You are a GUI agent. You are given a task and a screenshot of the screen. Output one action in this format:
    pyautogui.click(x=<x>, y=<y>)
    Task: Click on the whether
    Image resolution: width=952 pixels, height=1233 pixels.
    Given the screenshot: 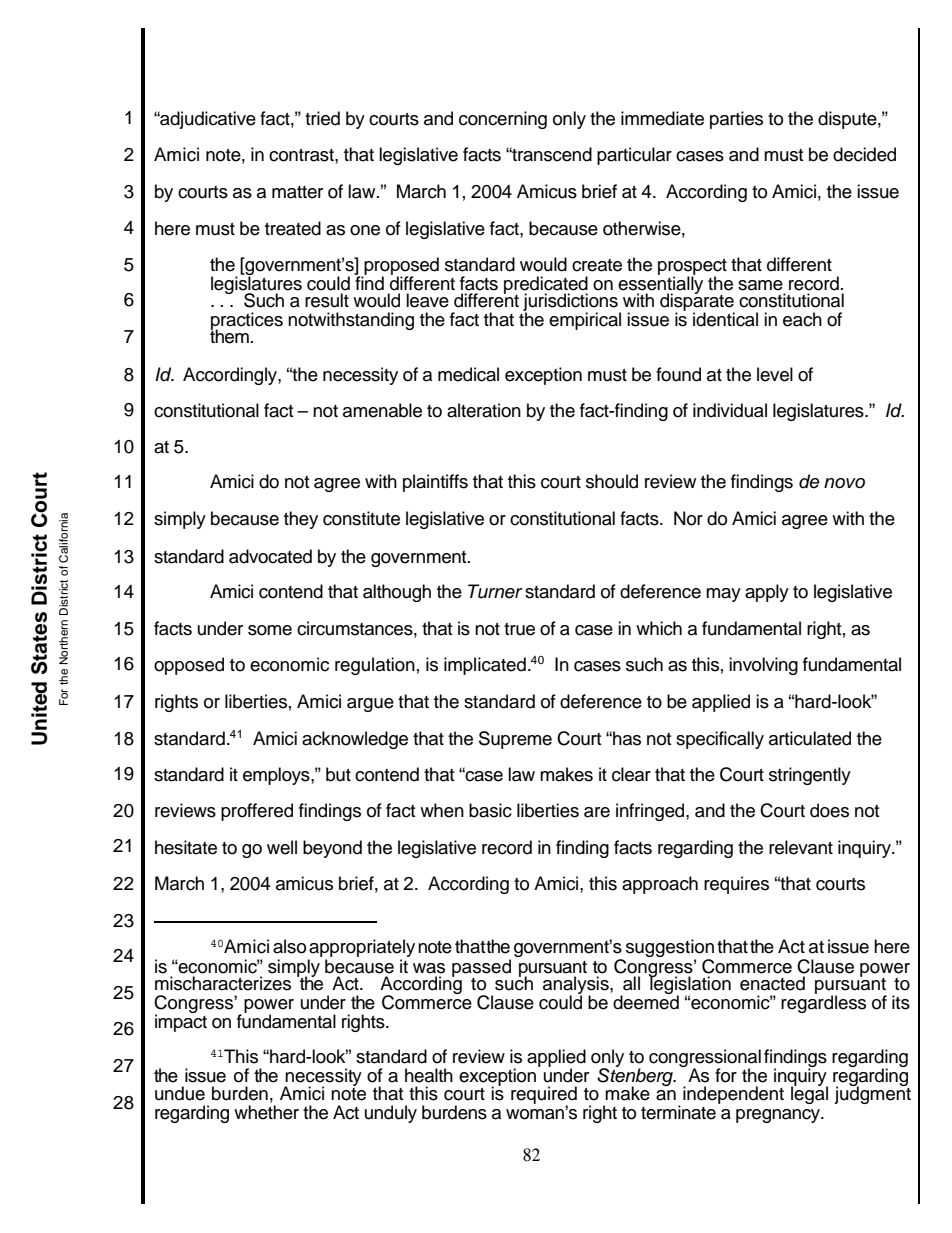 What is the action you would take?
    pyautogui.click(x=266, y=1112)
